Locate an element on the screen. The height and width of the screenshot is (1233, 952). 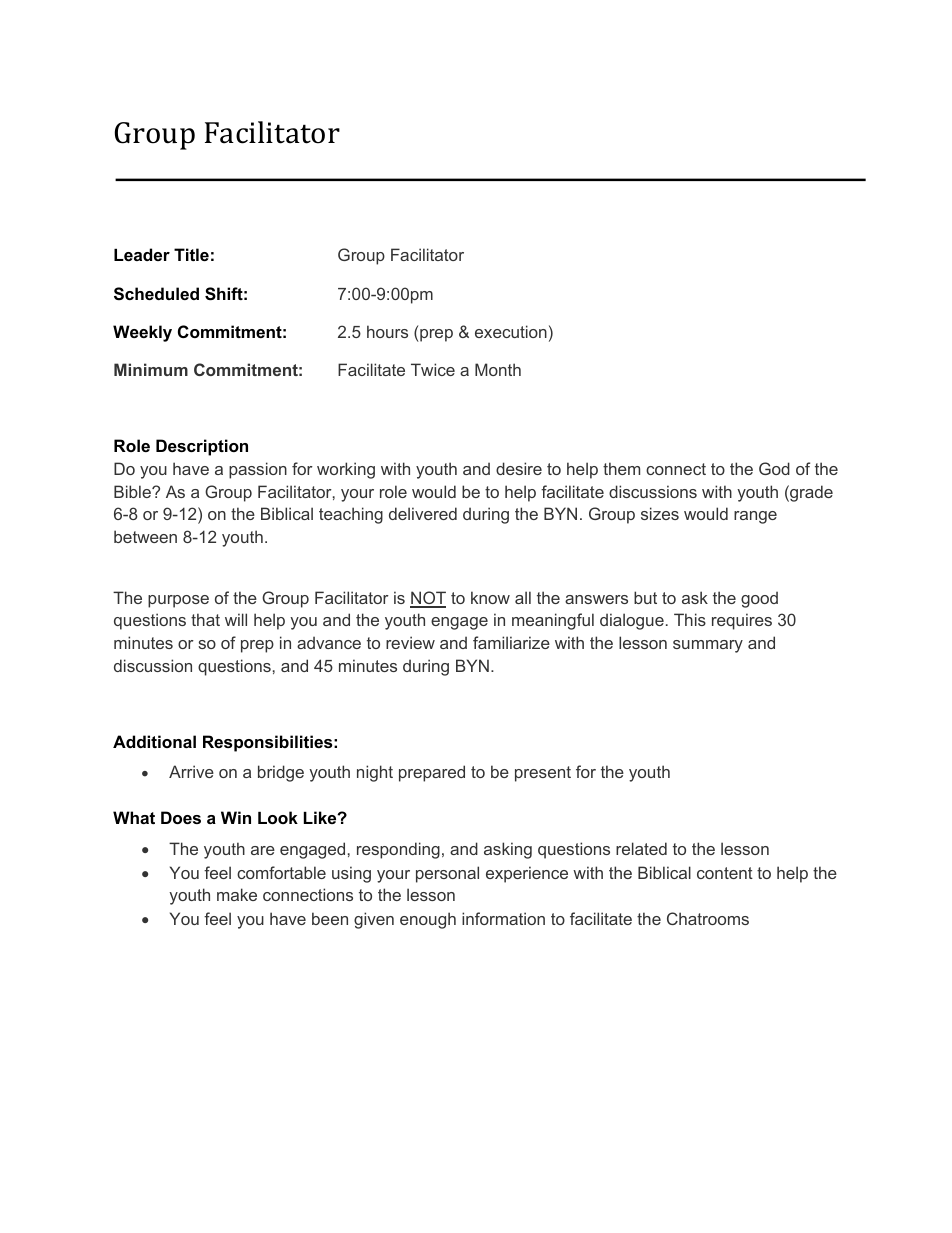
Additional is located at coordinates (154, 741).
